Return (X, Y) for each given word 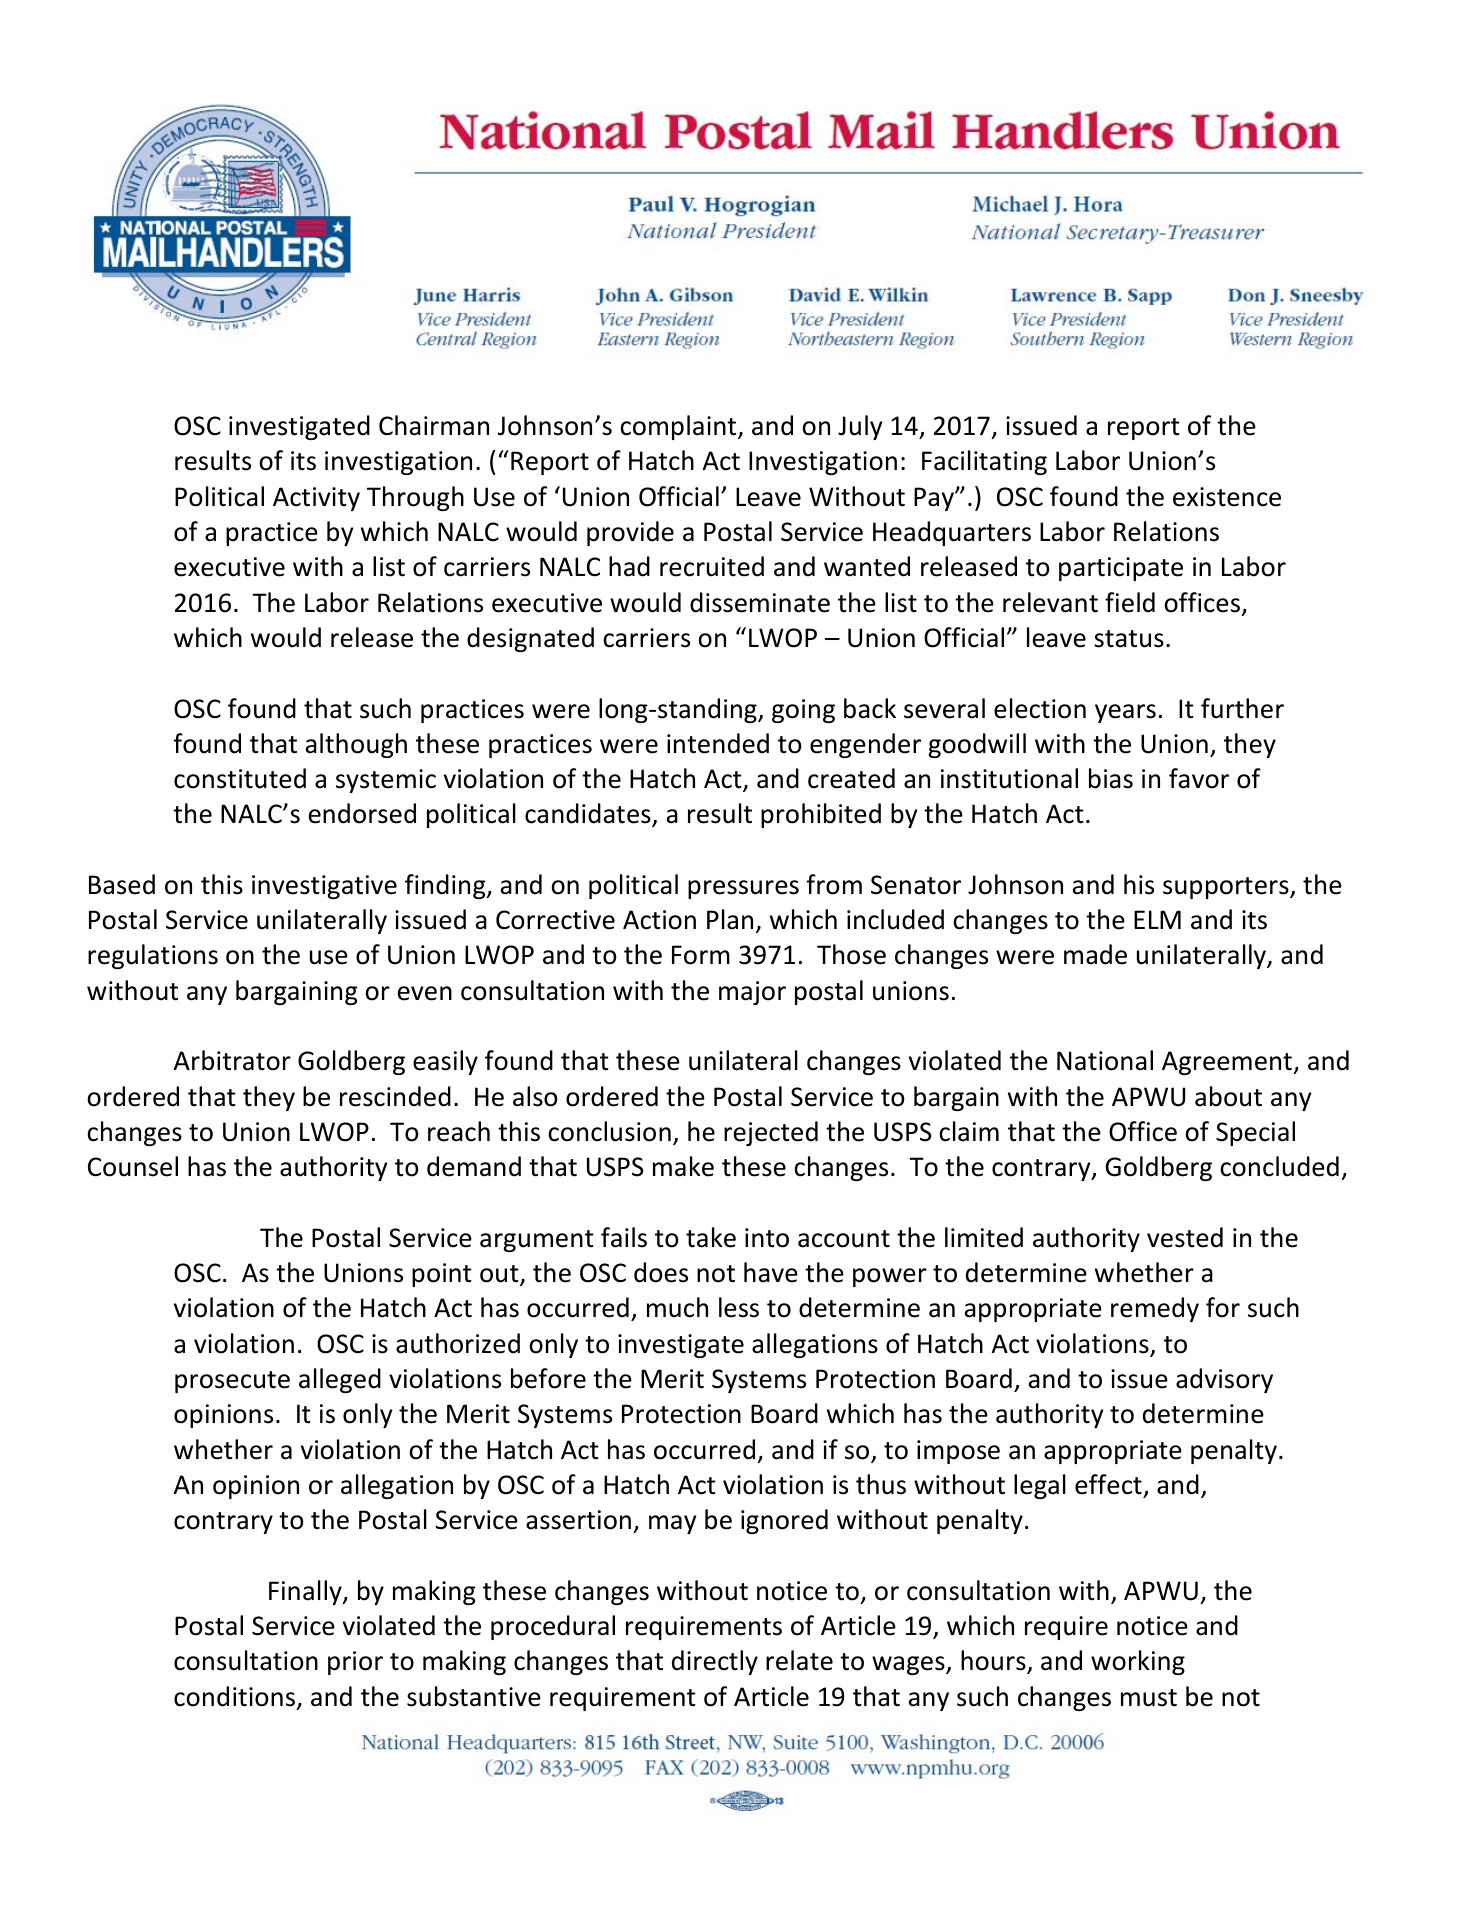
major (752, 993)
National (1105, 1060)
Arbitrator (232, 1060)
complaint (679, 427)
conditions (236, 1697)
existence (1227, 497)
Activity (316, 499)
